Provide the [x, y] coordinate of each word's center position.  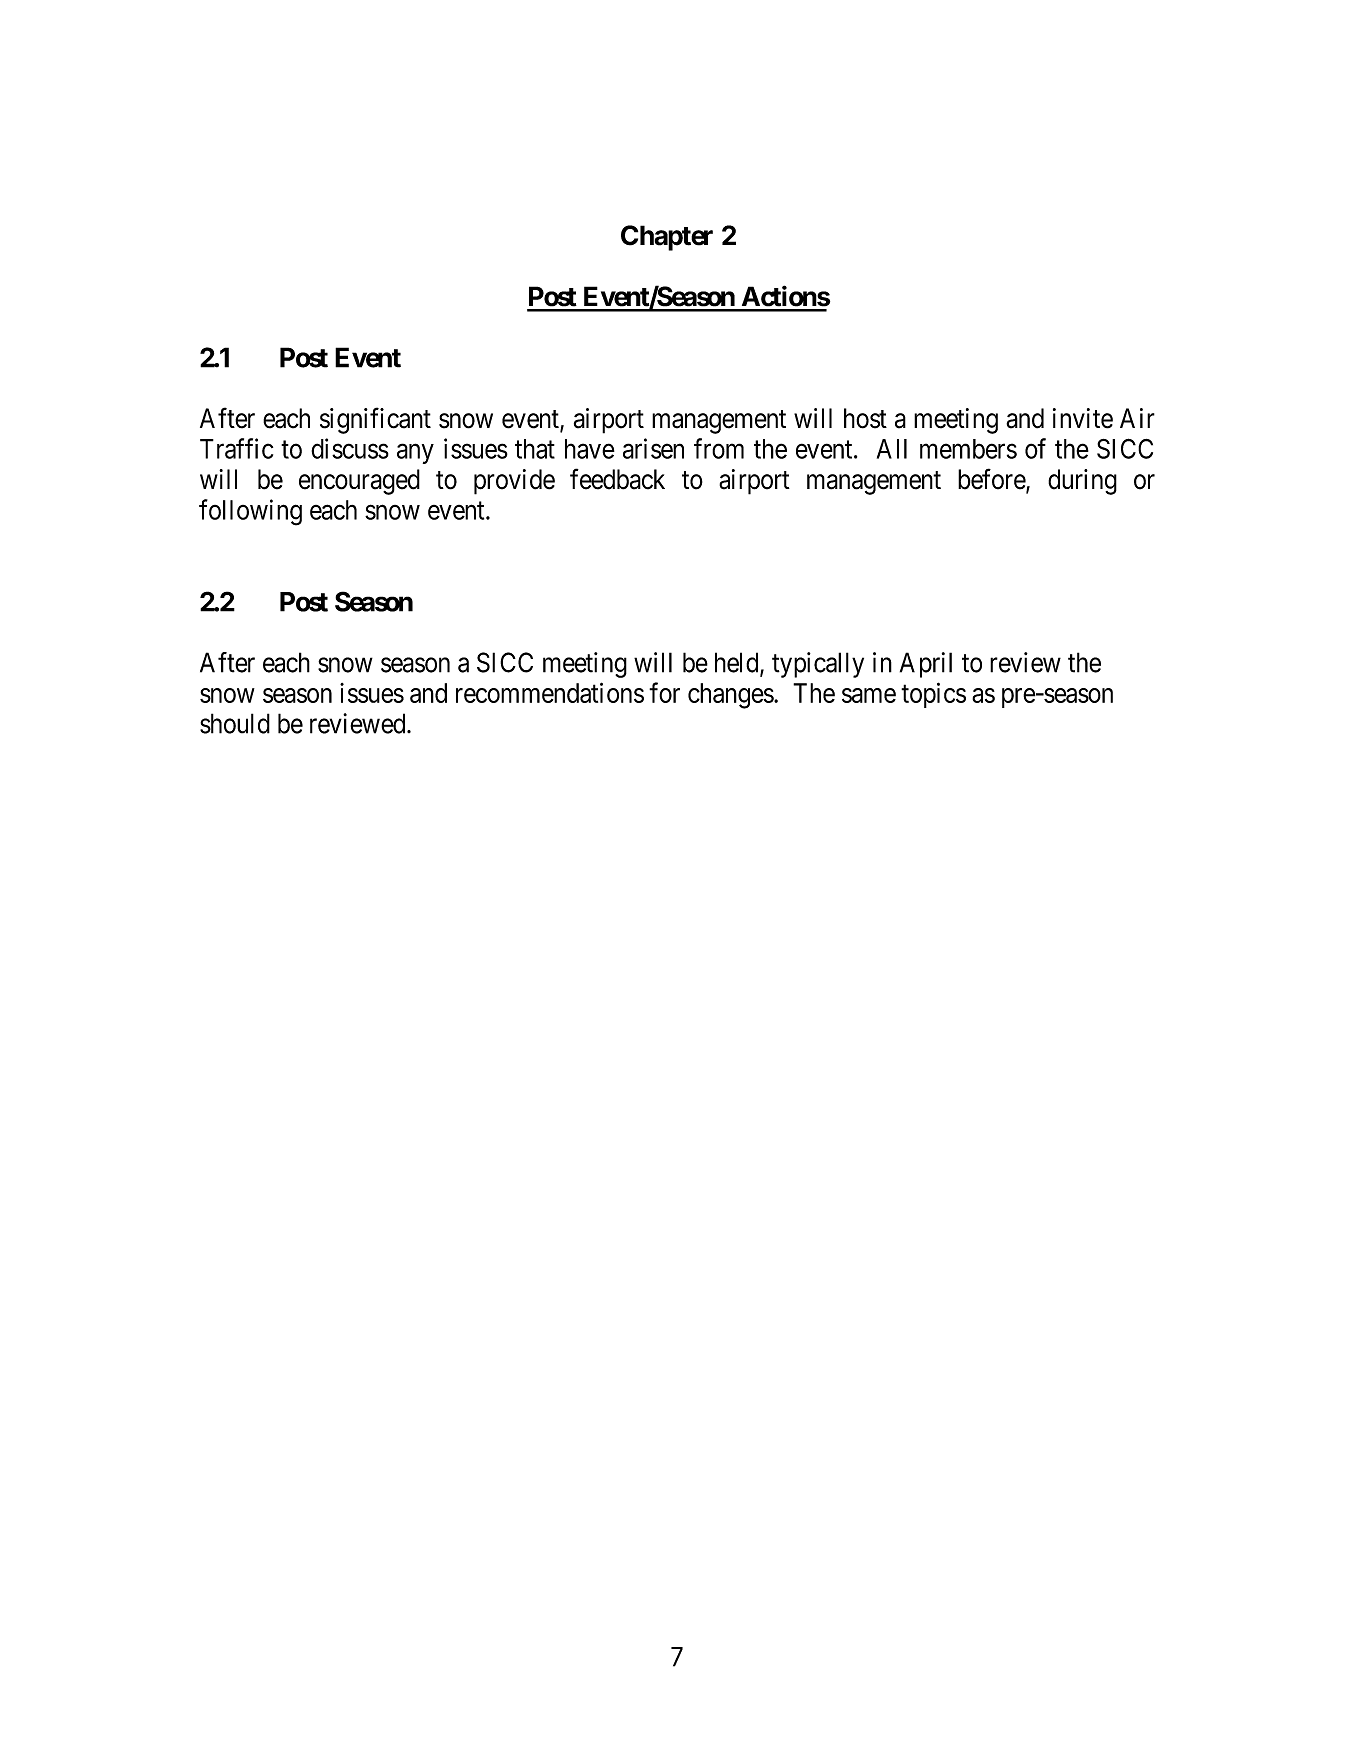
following [250, 512]
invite [1083, 418]
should [235, 723]
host [865, 418]
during [1082, 482]
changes [731, 696]
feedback [617, 479]
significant [375, 420]
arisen [653, 448]
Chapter [667, 238]
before [992, 480]
